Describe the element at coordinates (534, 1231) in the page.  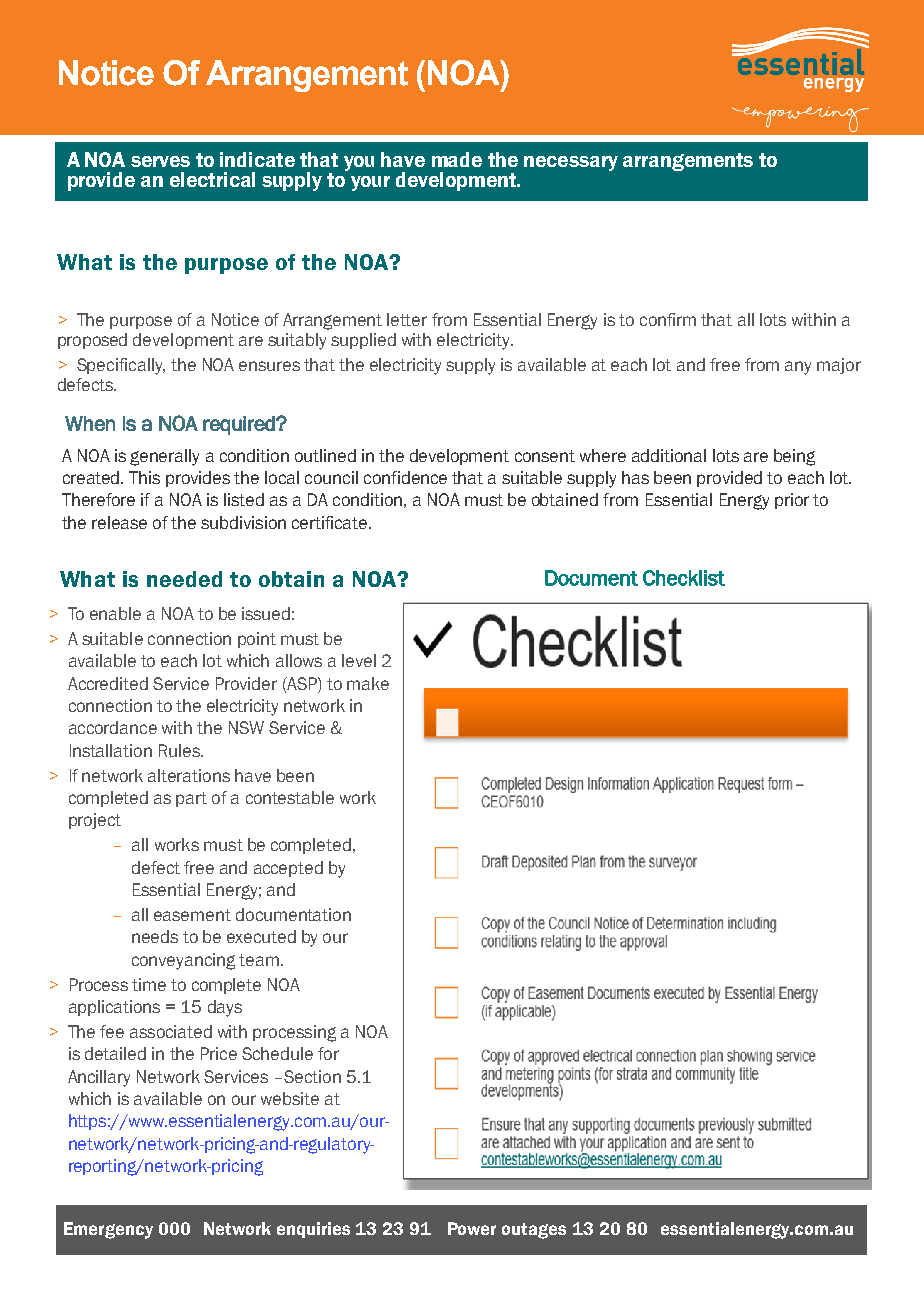
I see `outages` at that location.
